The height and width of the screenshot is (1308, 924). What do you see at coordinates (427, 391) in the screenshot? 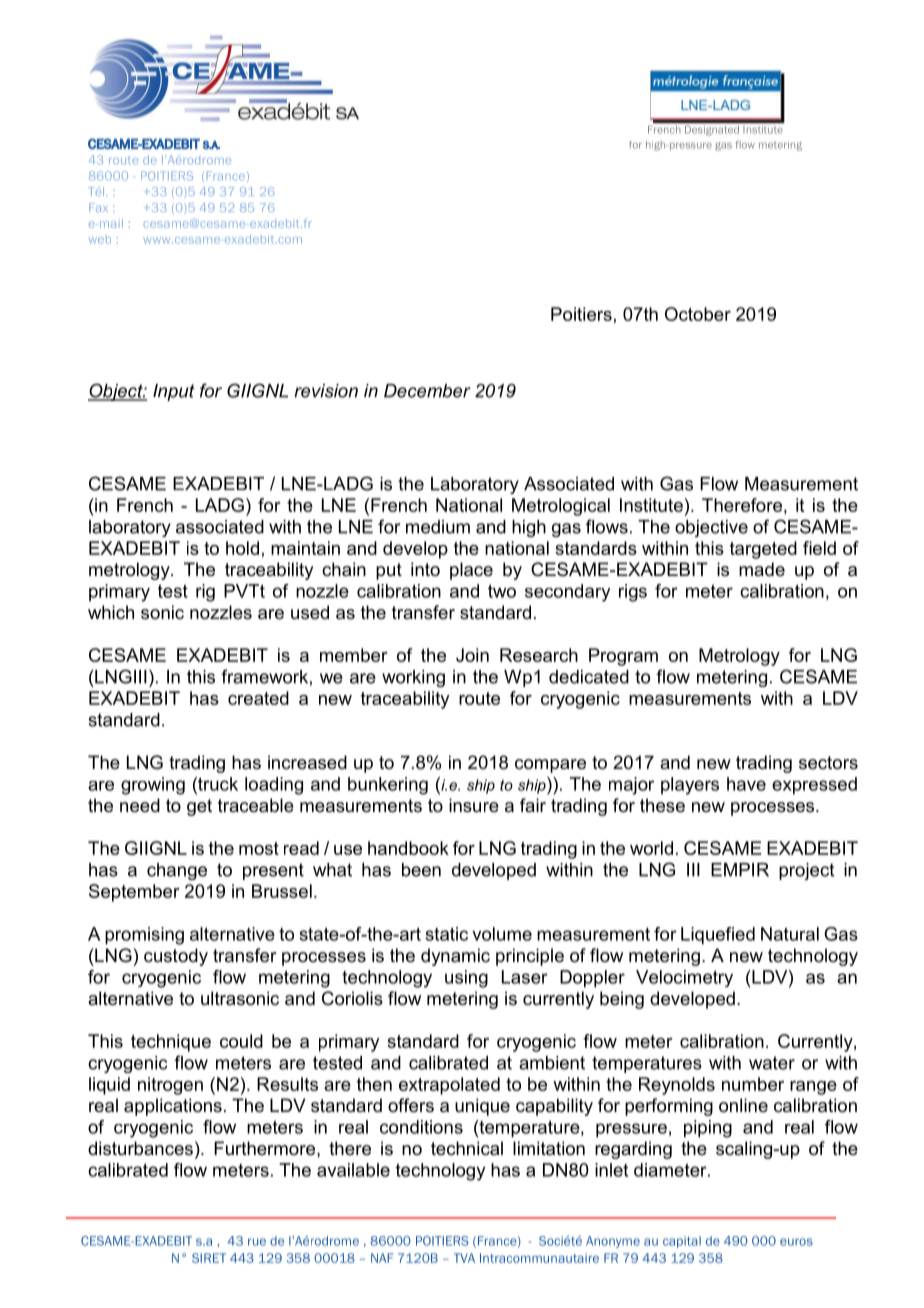
I see `December` at bounding box center [427, 391].
